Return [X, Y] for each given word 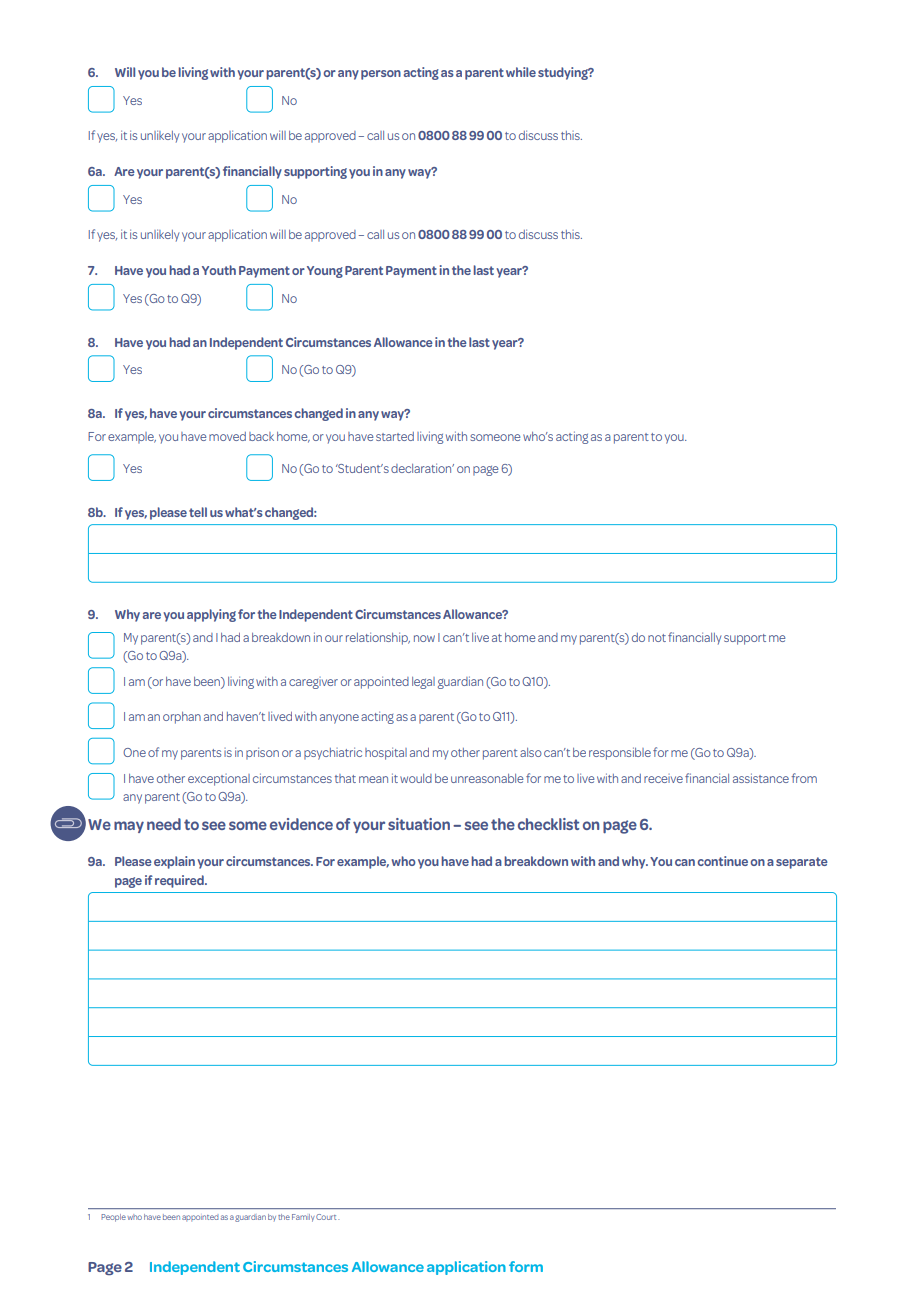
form [526, 1266]
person [381, 75]
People [113, 1218]
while [521, 72]
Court [327, 1217]
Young [325, 272]
